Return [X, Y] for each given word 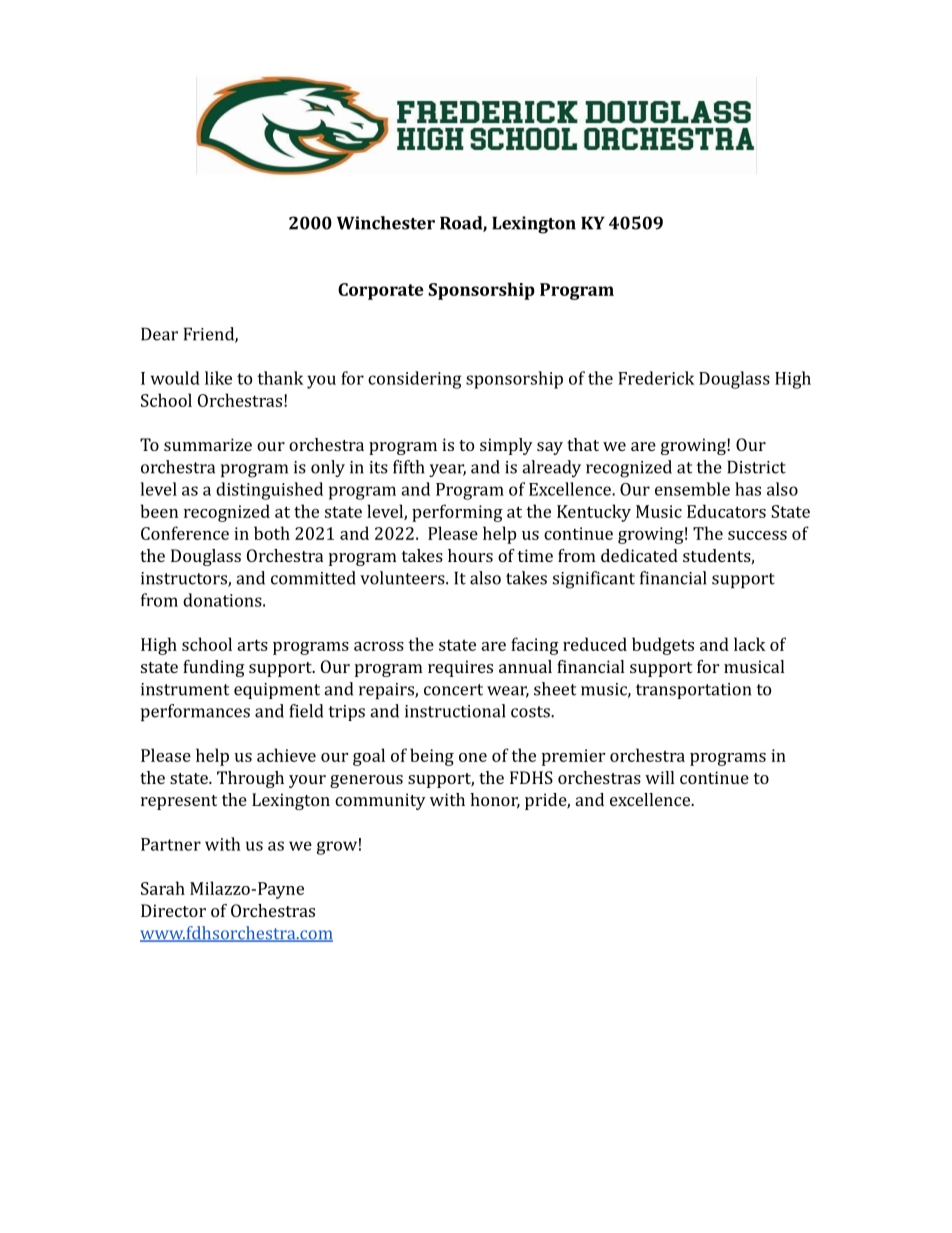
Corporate [381, 291]
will [659, 777]
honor [495, 801]
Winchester [386, 223]
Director [173, 910]
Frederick [656, 378]
